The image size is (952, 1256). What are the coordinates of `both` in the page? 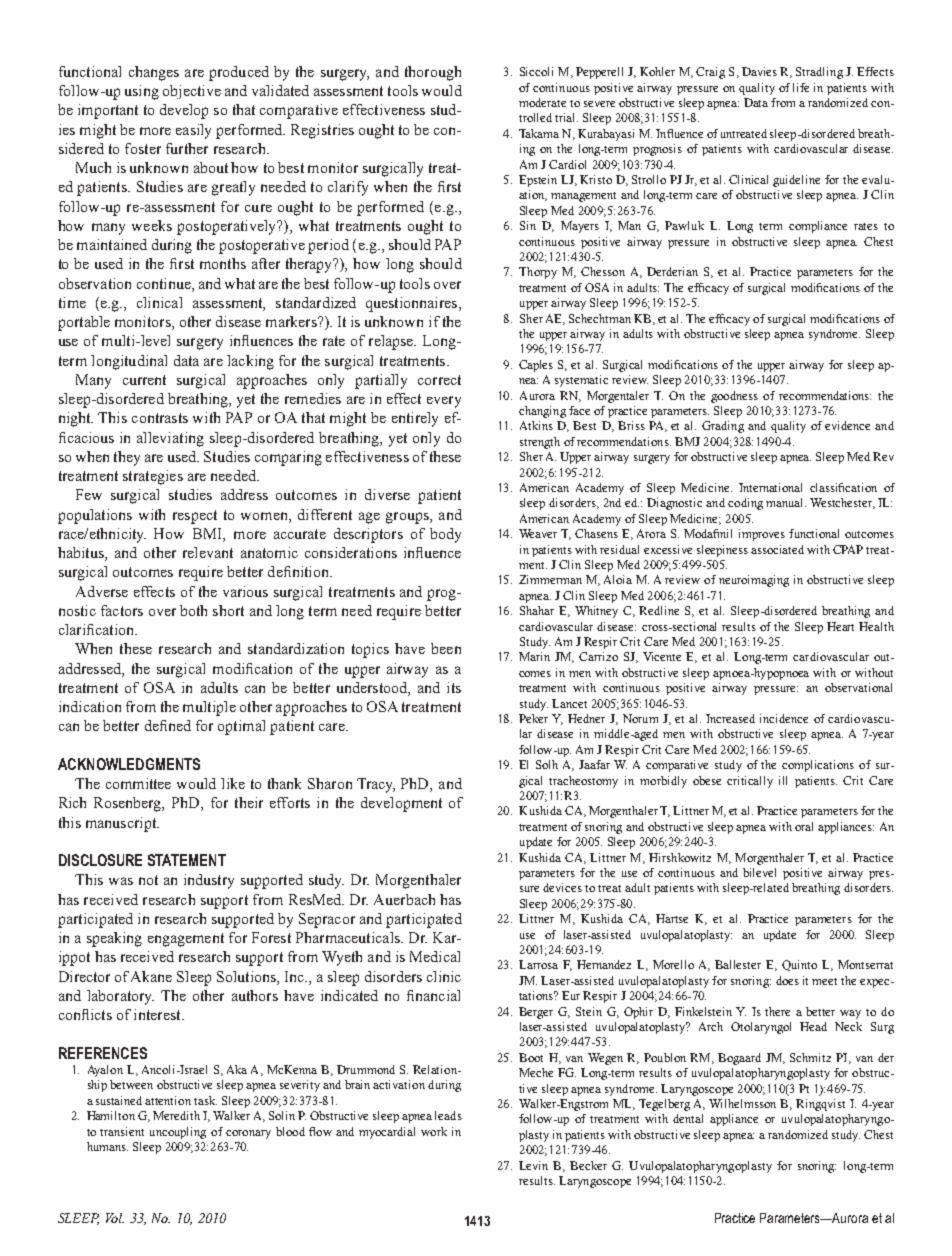 It's located at (193, 610).
